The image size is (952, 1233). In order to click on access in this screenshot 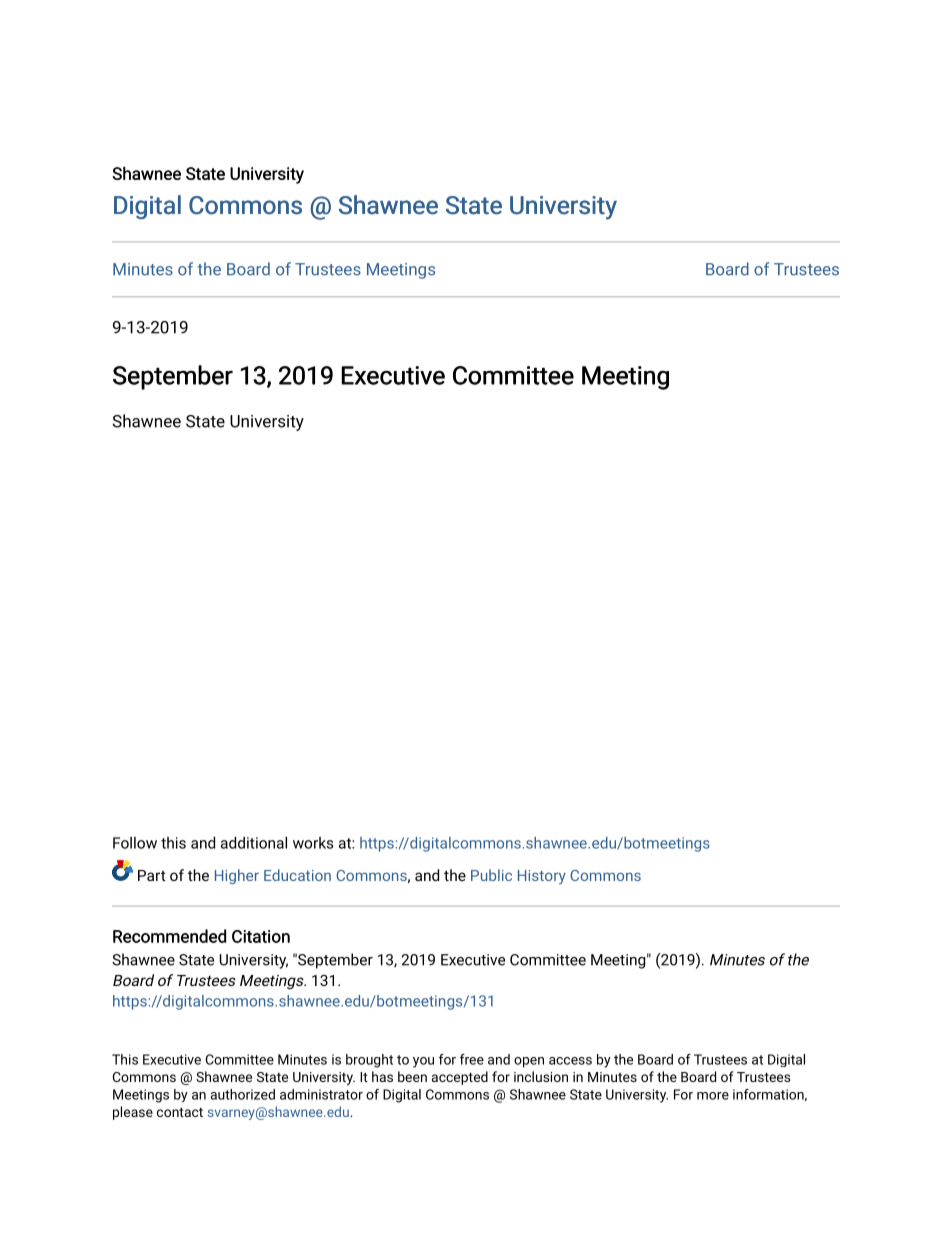, I will do `click(570, 1061)`.
